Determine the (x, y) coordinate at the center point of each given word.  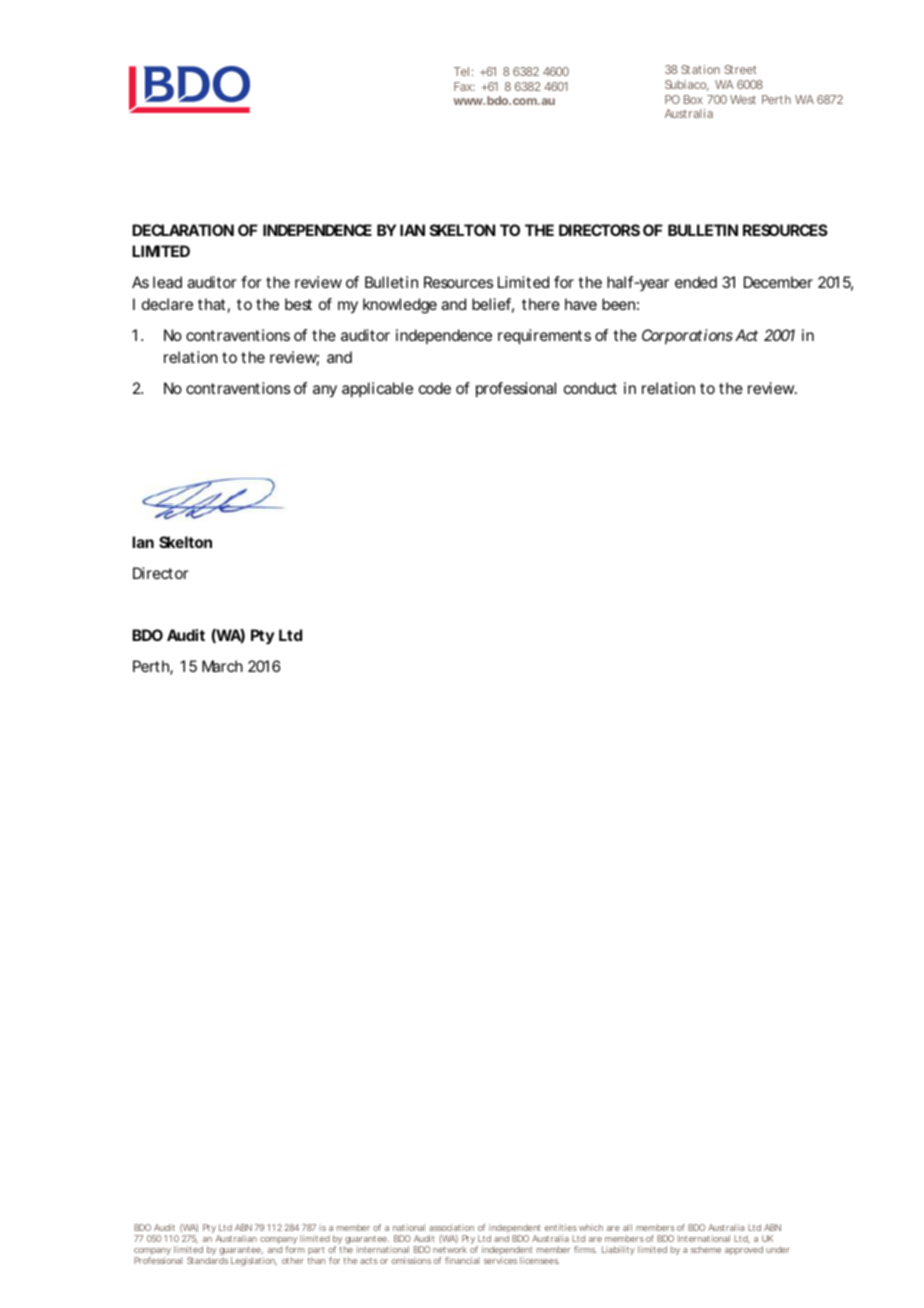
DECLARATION (183, 230)
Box (693, 99)
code (435, 388)
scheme (706, 1249)
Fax (464, 86)
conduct (590, 388)
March (222, 666)
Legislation (254, 1261)
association (451, 1227)
